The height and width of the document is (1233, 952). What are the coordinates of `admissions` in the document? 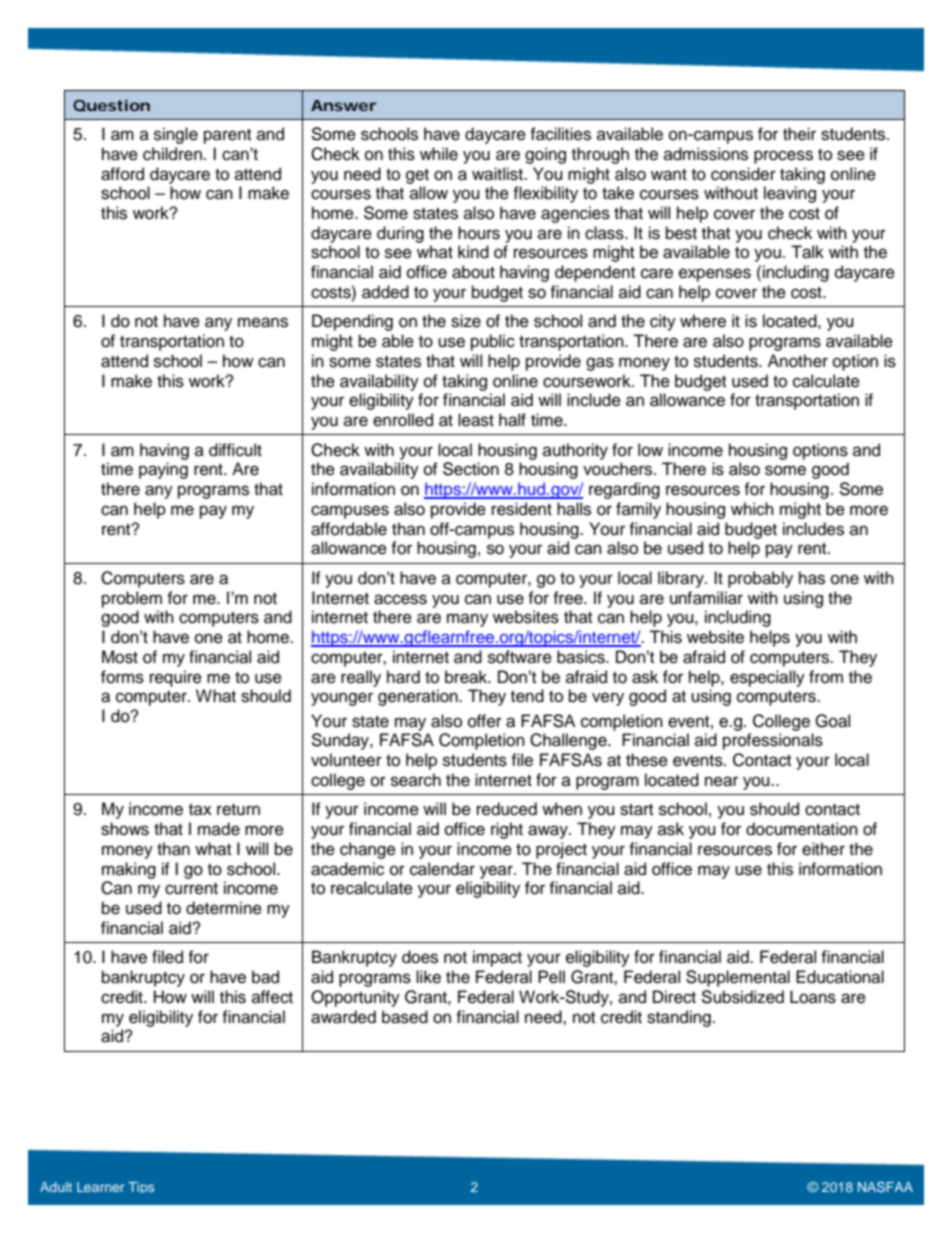 It's located at (706, 154).
